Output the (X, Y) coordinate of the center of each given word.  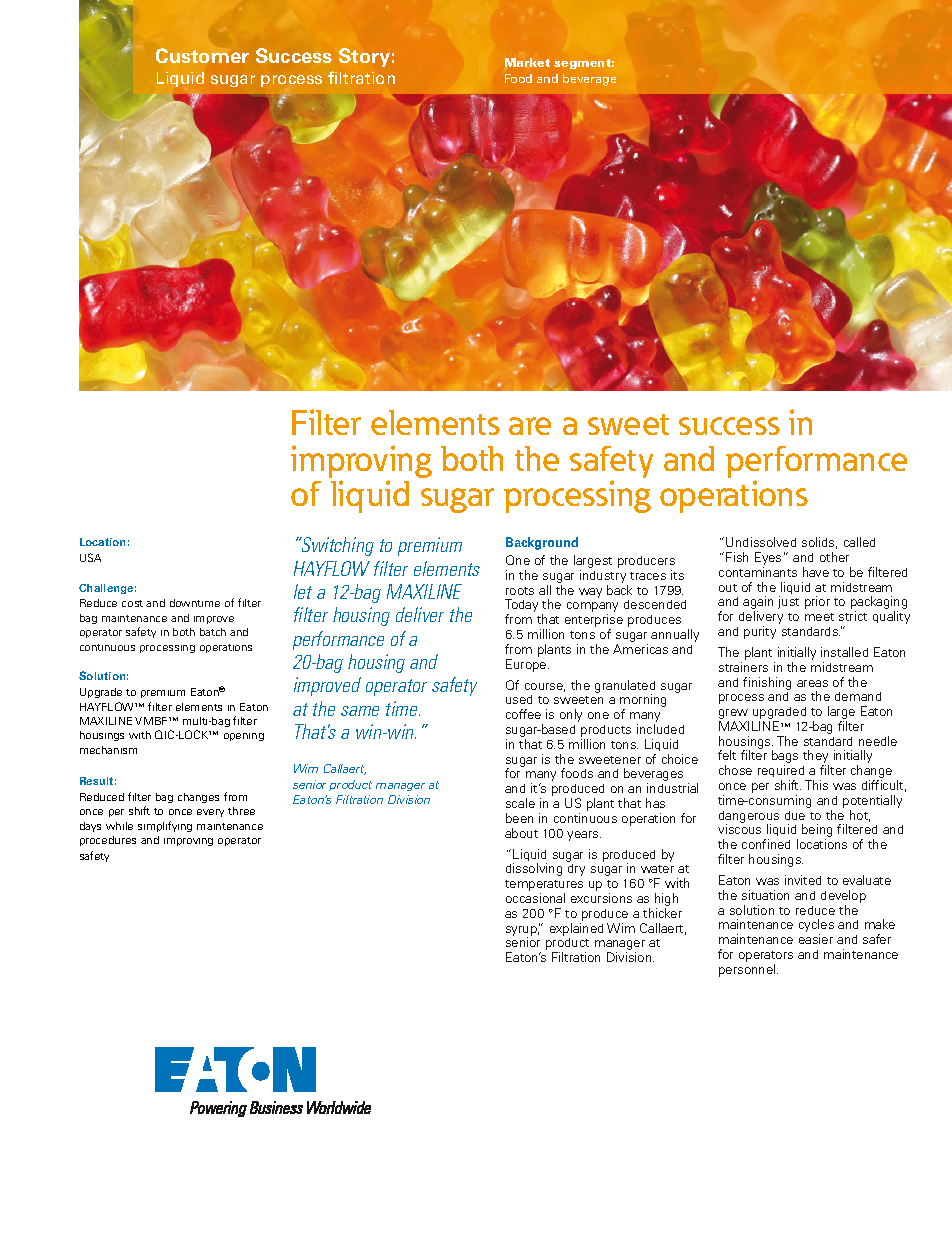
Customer (202, 55)
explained (576, 929)
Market (527, 62)
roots (520, 591)
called (859, 542)
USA (90, 557)
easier (816, 939)
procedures (108, 841)
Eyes (768, 558)
